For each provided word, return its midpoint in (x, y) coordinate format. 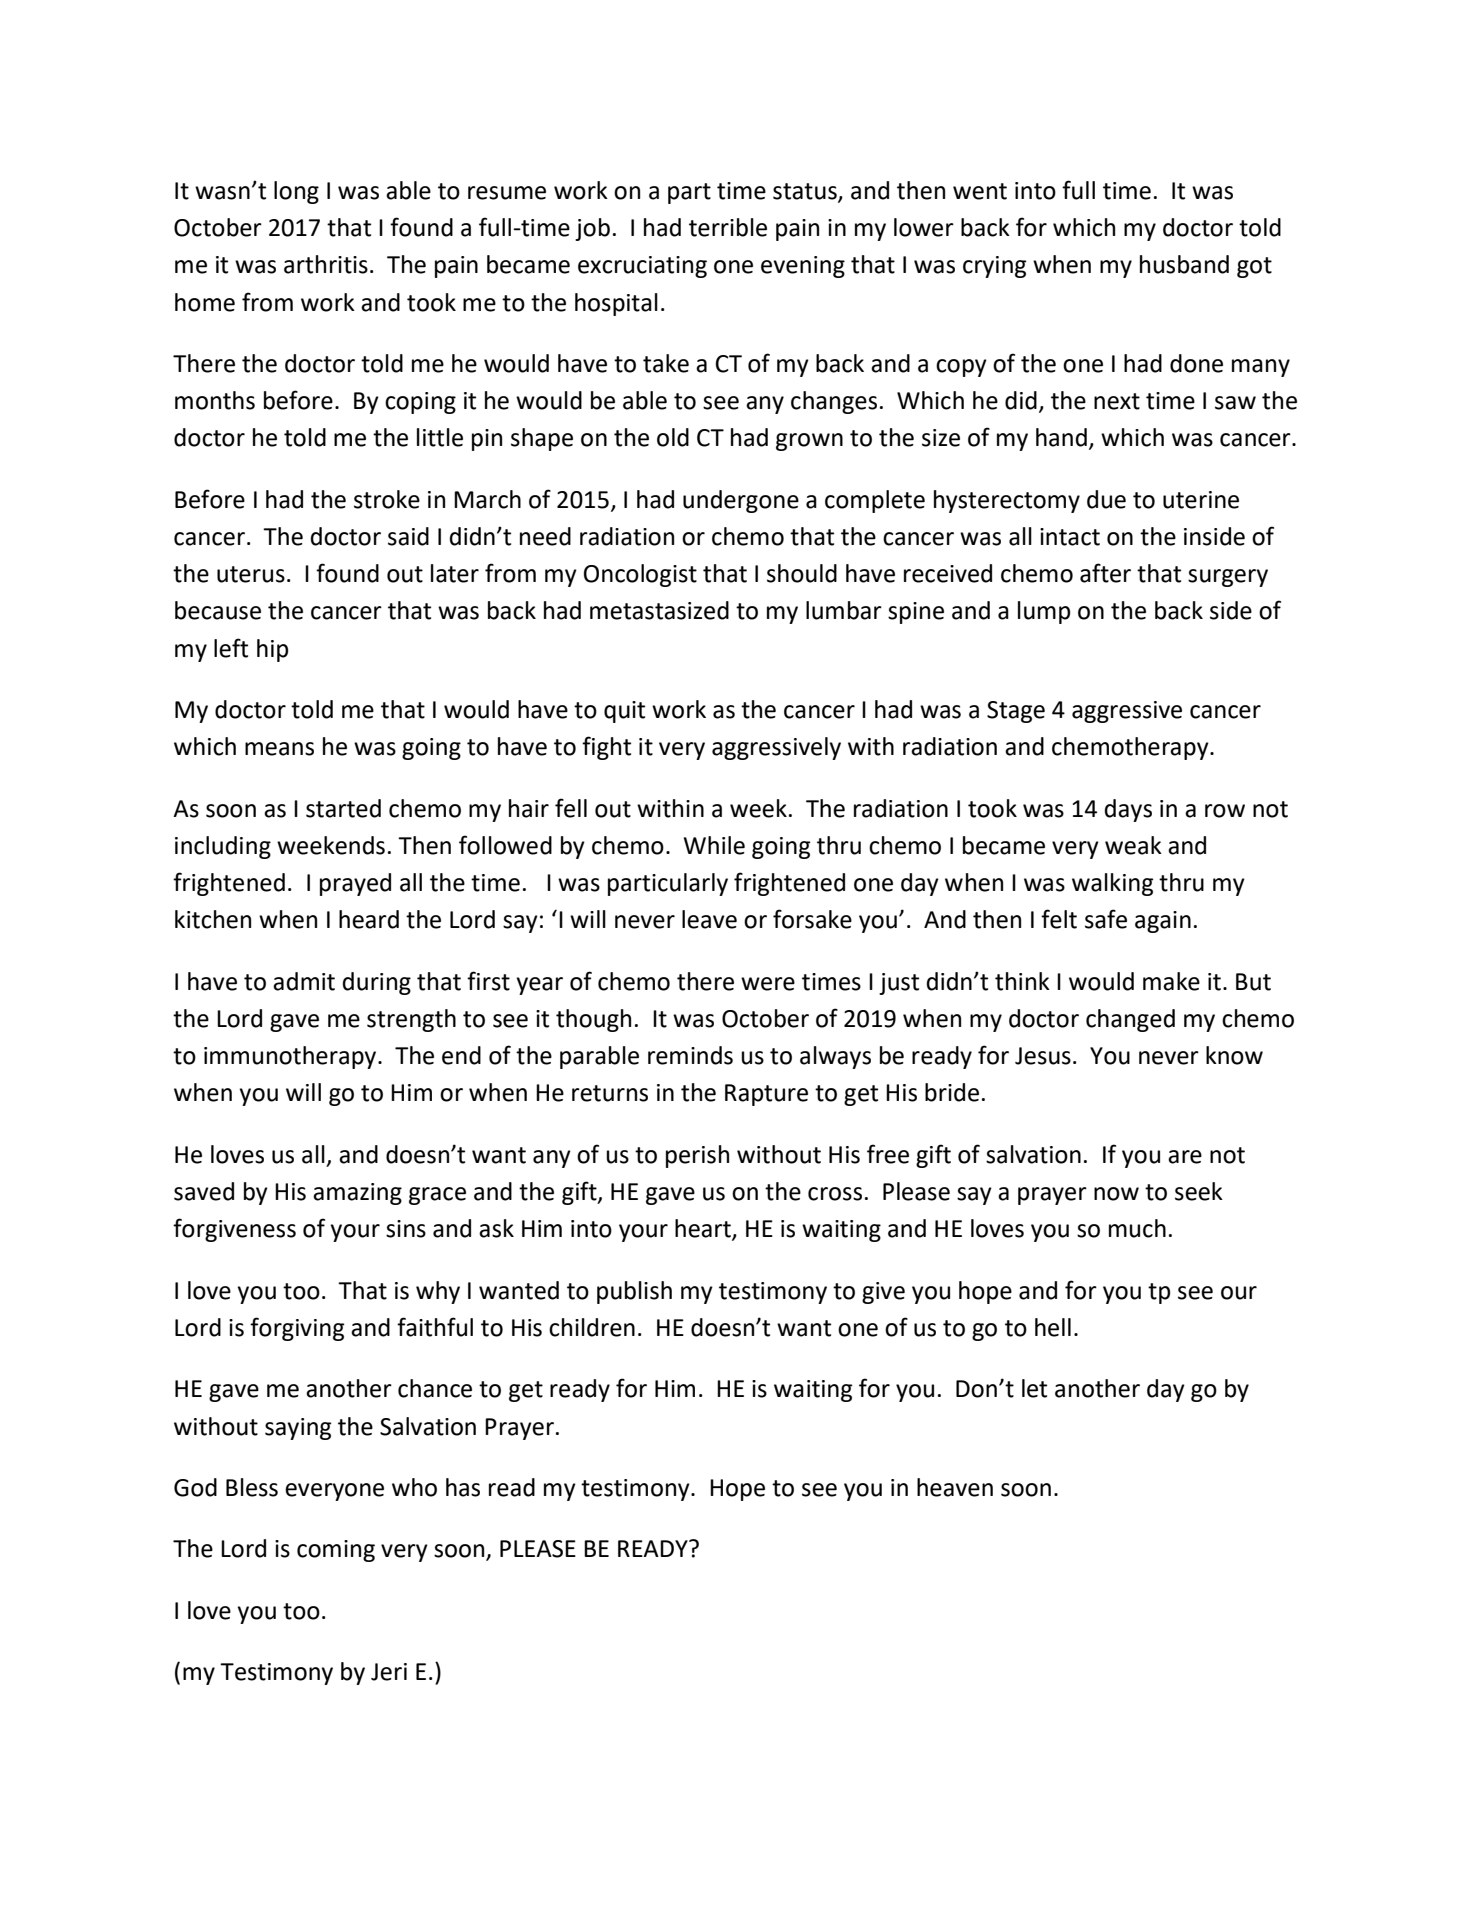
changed (1130, 1020)
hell (1053, 1327)
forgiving (297, 1329)
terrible (728, 227)
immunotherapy (291, 1057)
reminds (690, 1055)
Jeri (389, 1672)
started (343, 808)
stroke (387, 499)
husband (1184, 264)
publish (634, 1292)
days (1128, 810)
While (714, 845)
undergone (741, 501)
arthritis (326, 264)
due (1106, 499)
